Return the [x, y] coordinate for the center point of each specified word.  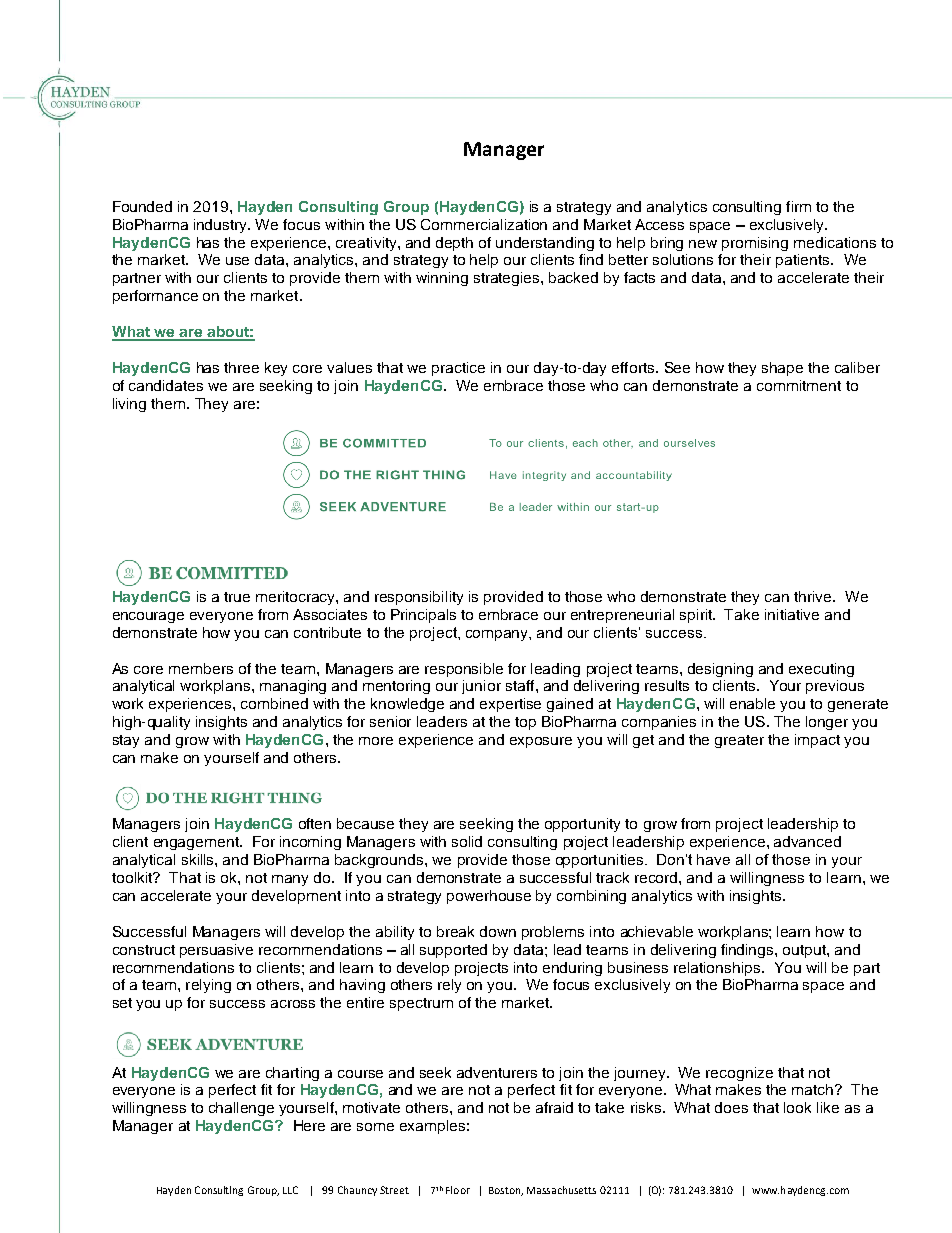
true [237, 597]
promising [755, 244]
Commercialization [484, 224]
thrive [814, 596]
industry [222, 226]
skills [199, 859]
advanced [807, 841]
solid [467, 841]
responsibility [419, 598]
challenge [241, 1109]
